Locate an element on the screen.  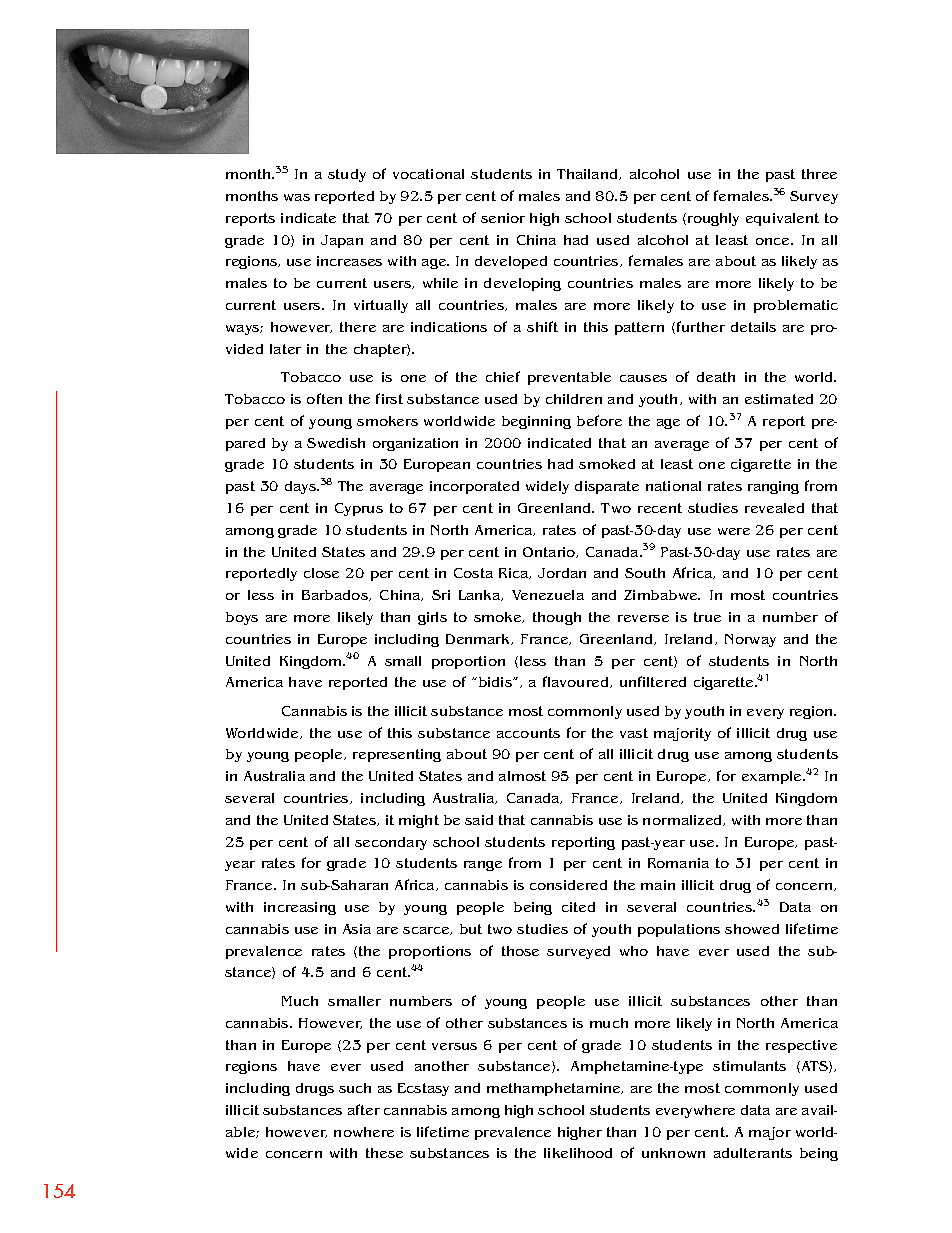
was is located at coordinates (297, 197).
